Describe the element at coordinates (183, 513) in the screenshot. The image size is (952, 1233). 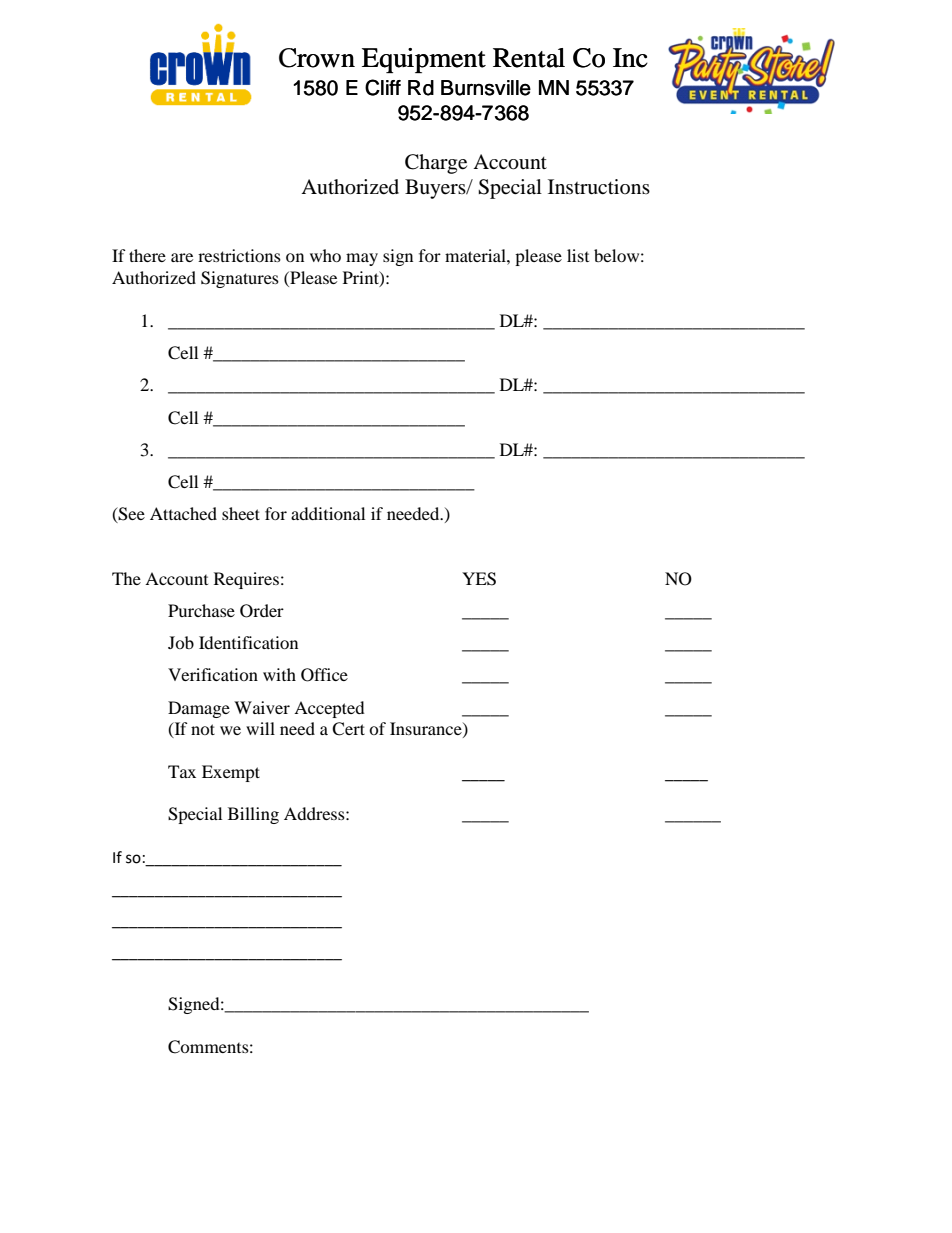
I see `Attached` at that location.
